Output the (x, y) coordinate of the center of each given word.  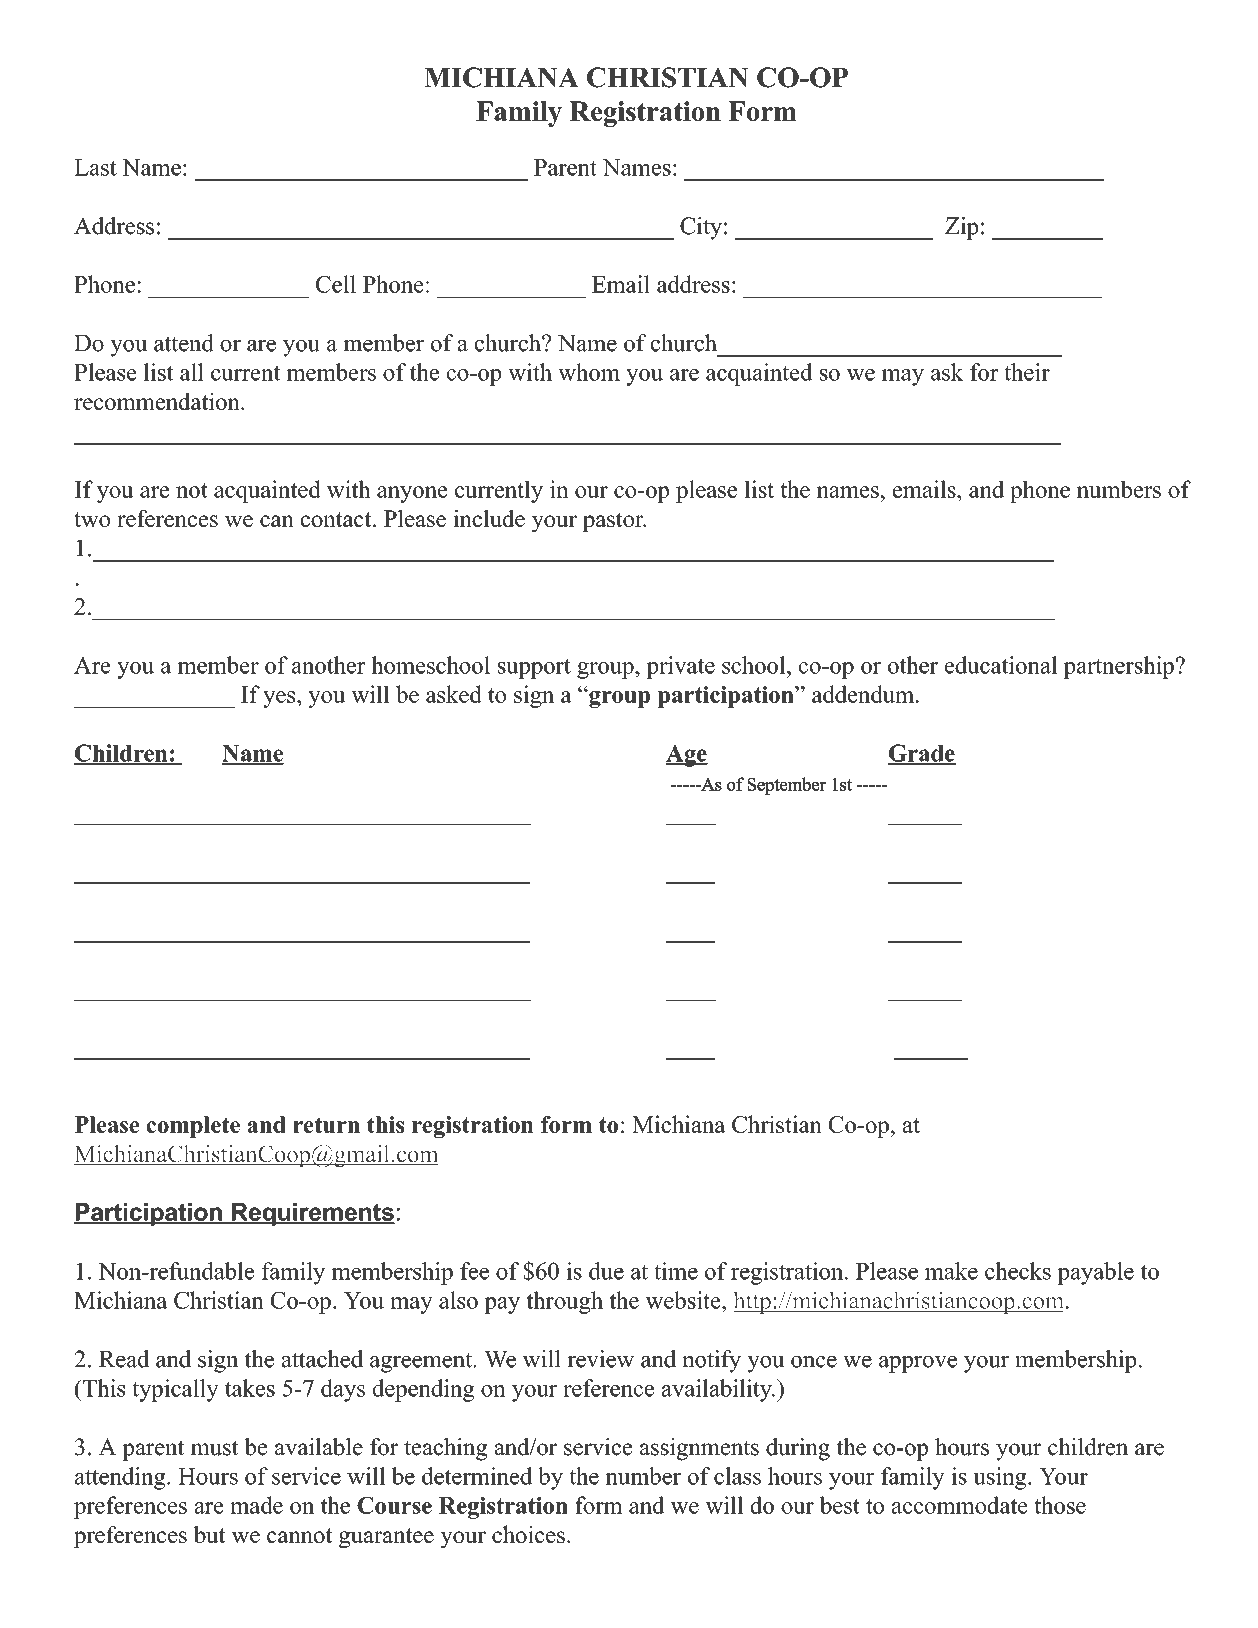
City (701, 228)
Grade (922, 754)
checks (1018, 1271)
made (256, 1505)
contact (336, 519)
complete (193, 1127)
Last (95, 167)
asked (454, 694)
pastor (614, 522)
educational (1001, 665)
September (787, 786)
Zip (961, 228)
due (606, 1271)
